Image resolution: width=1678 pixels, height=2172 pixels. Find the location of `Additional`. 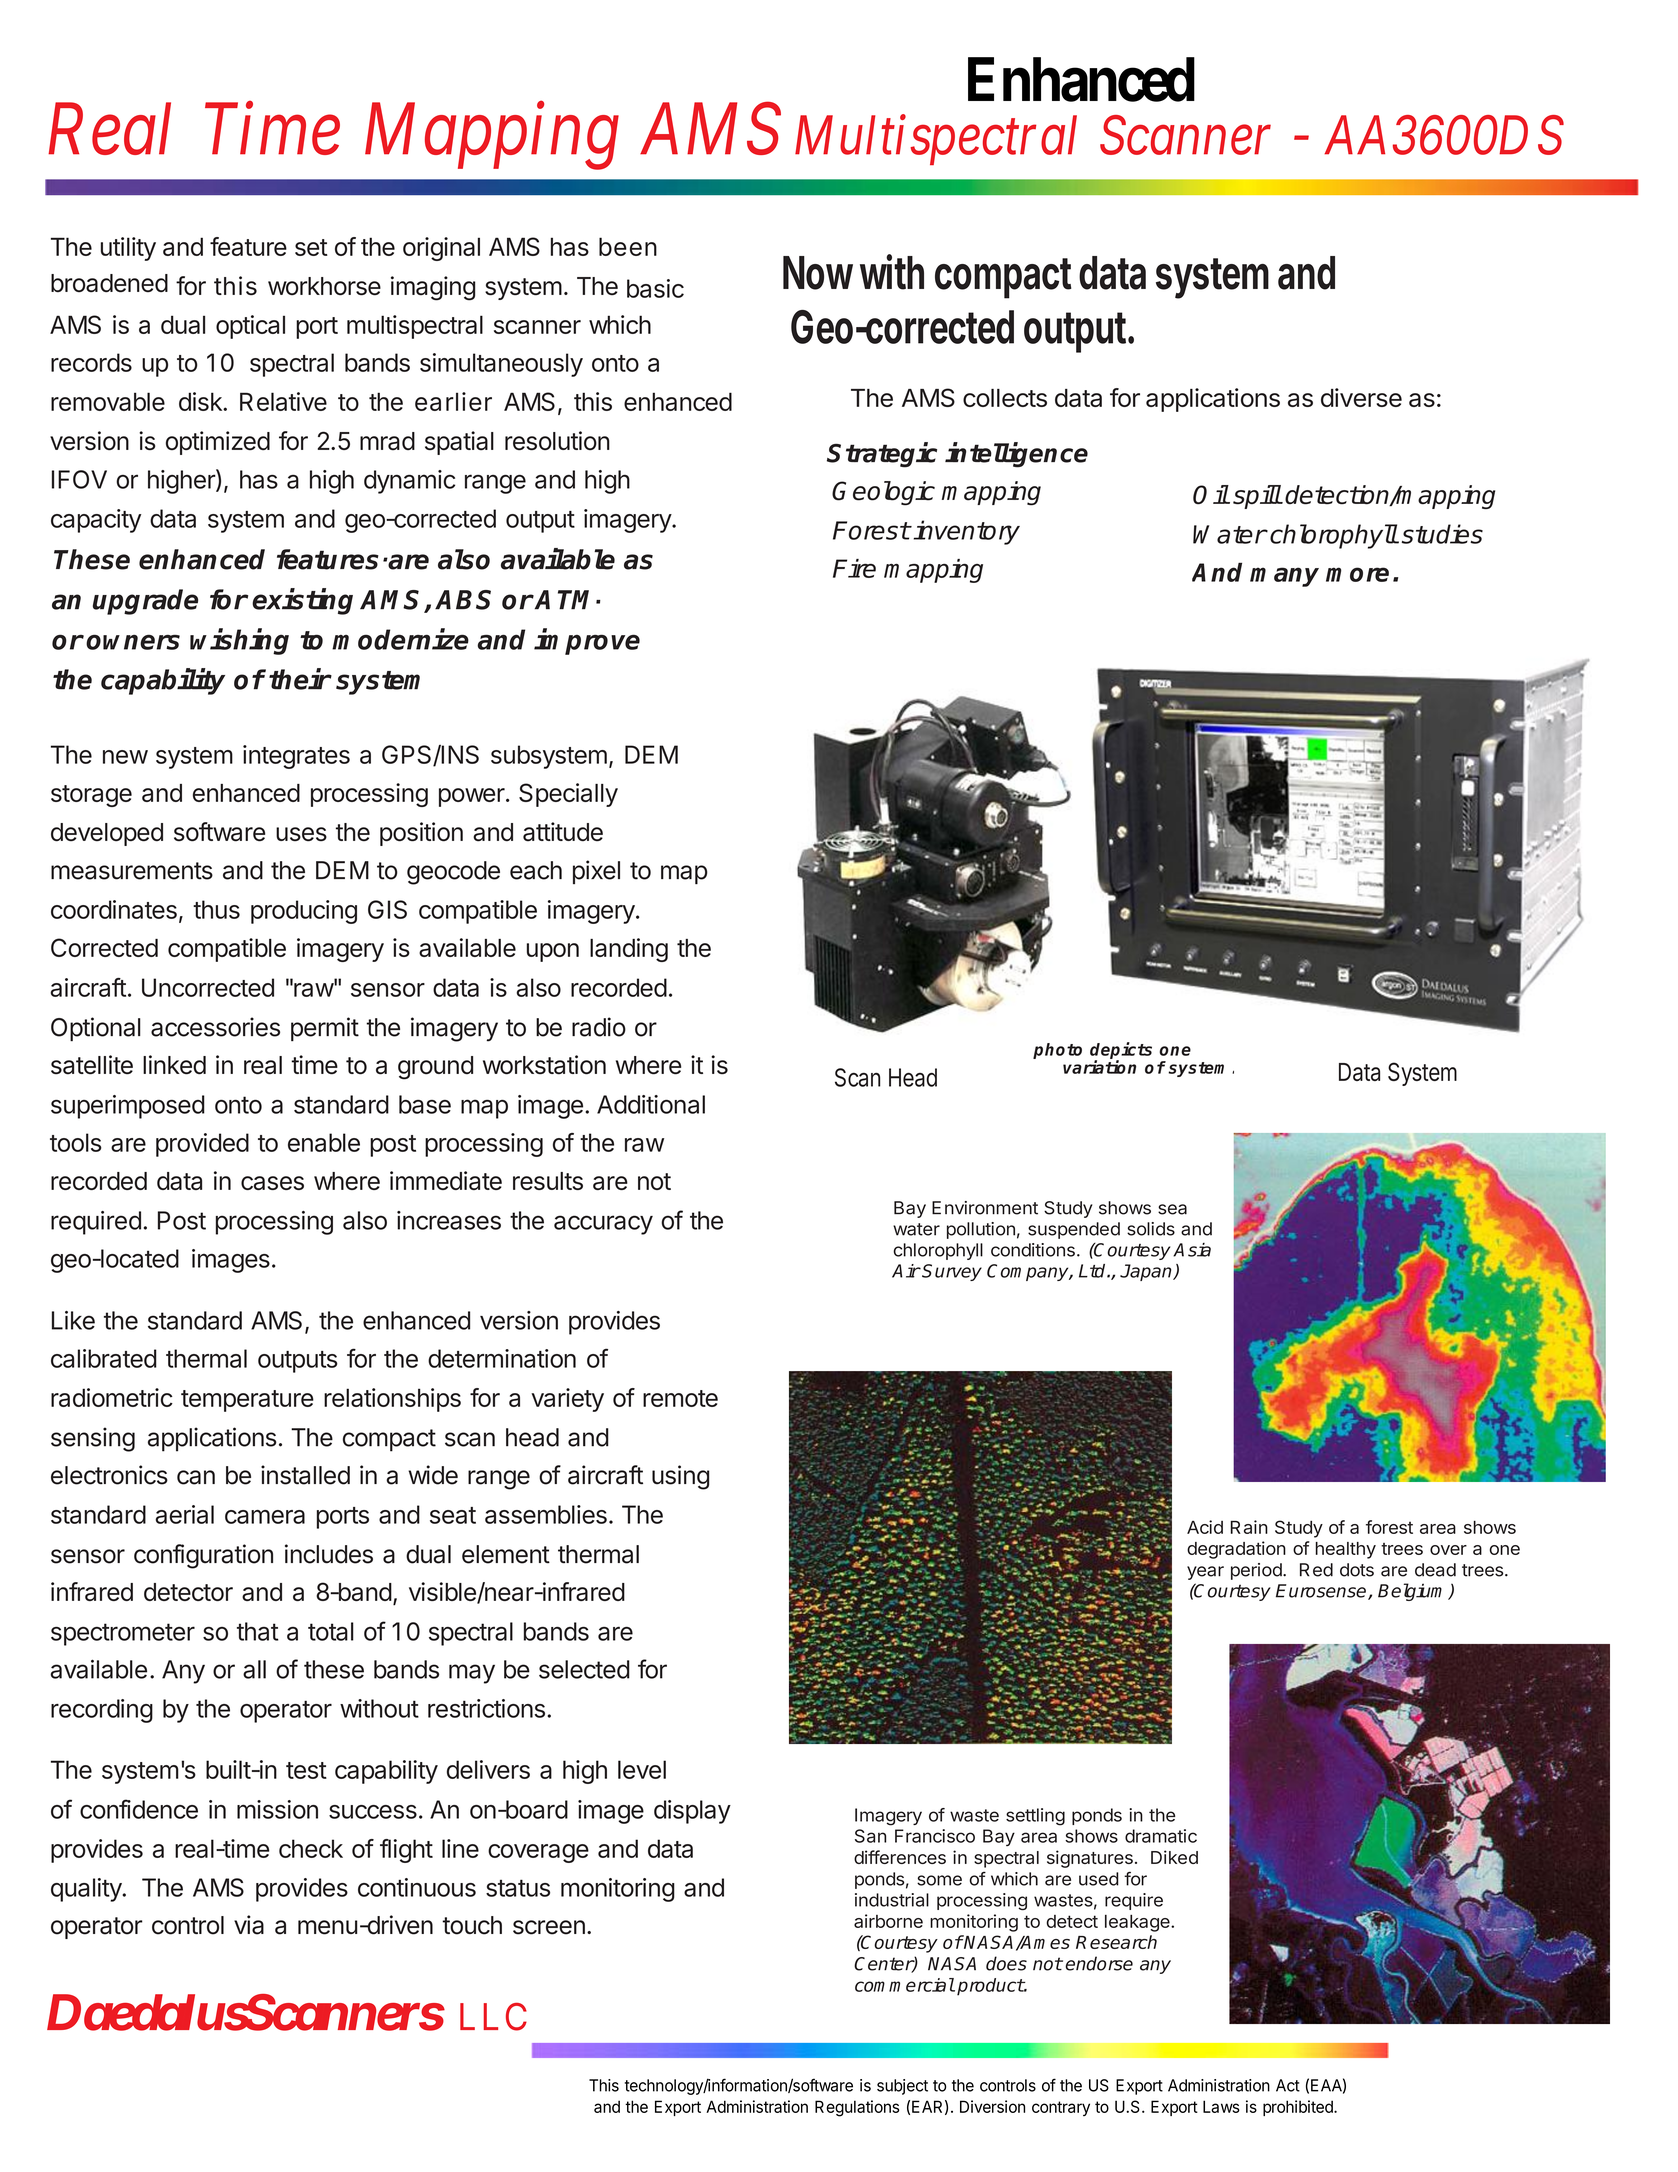

Additional is located at coordinates (651, 1104).
